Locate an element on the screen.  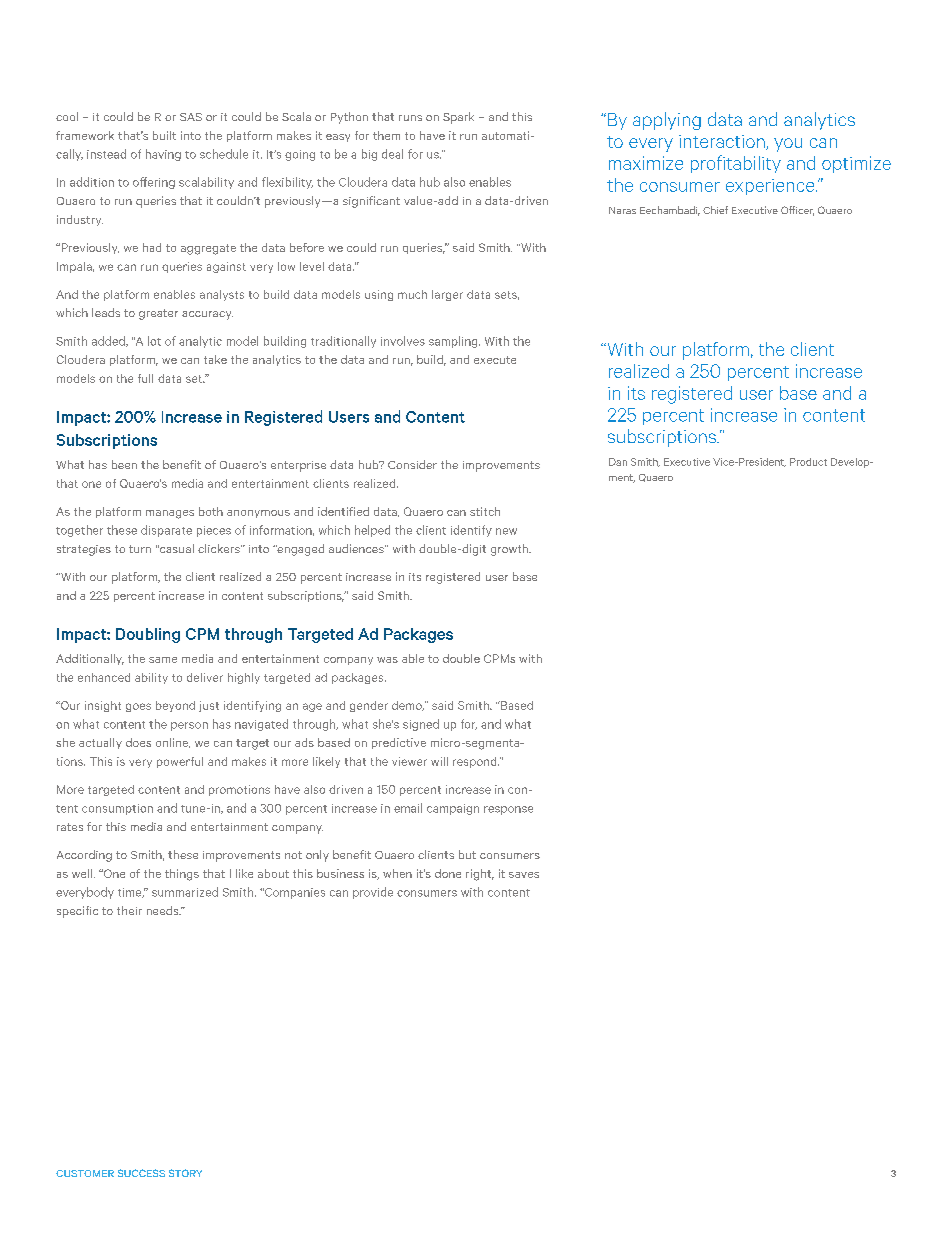
Product is located at coordinates (808, 462).
